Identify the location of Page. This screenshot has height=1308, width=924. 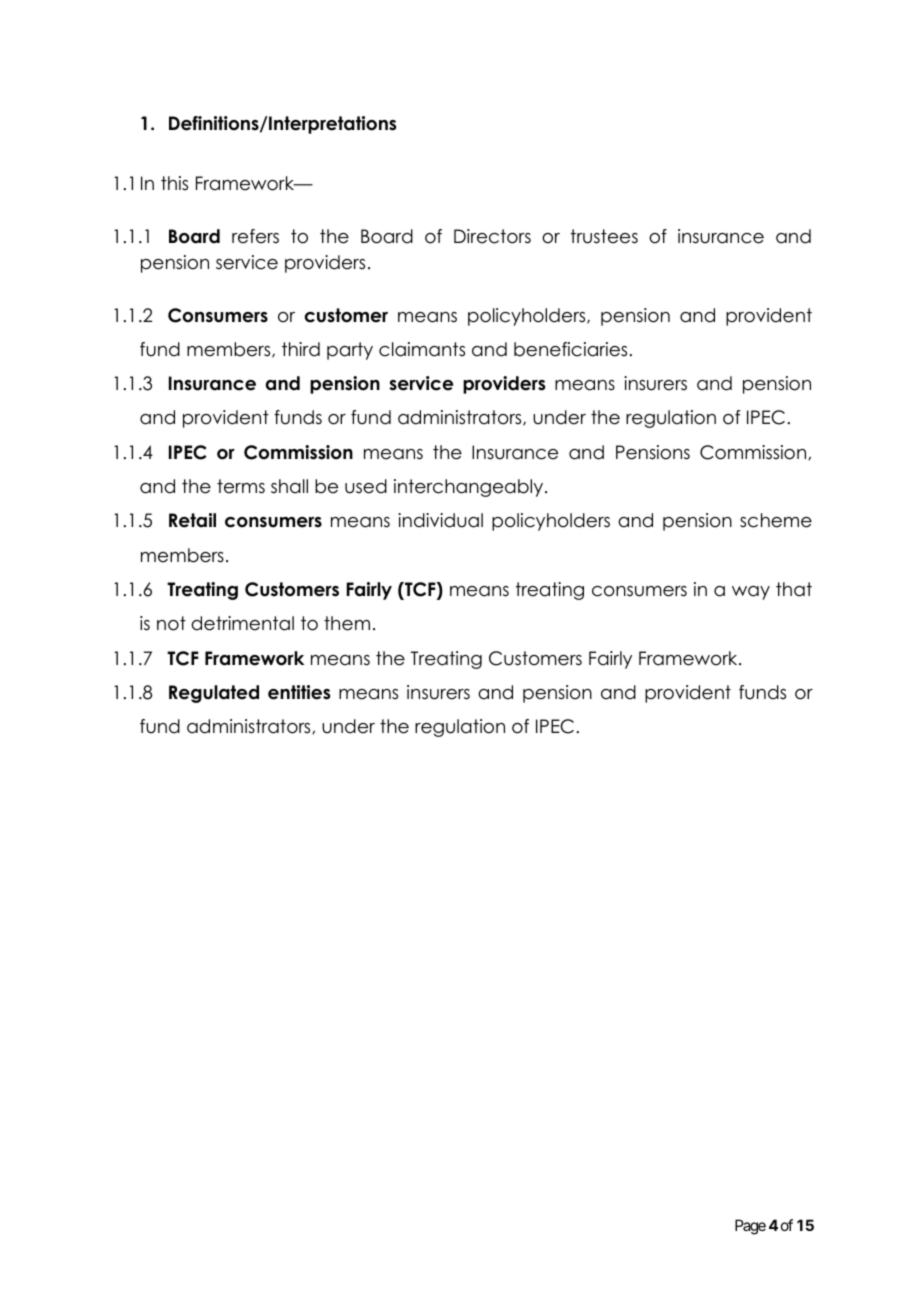
(750, 1227).
